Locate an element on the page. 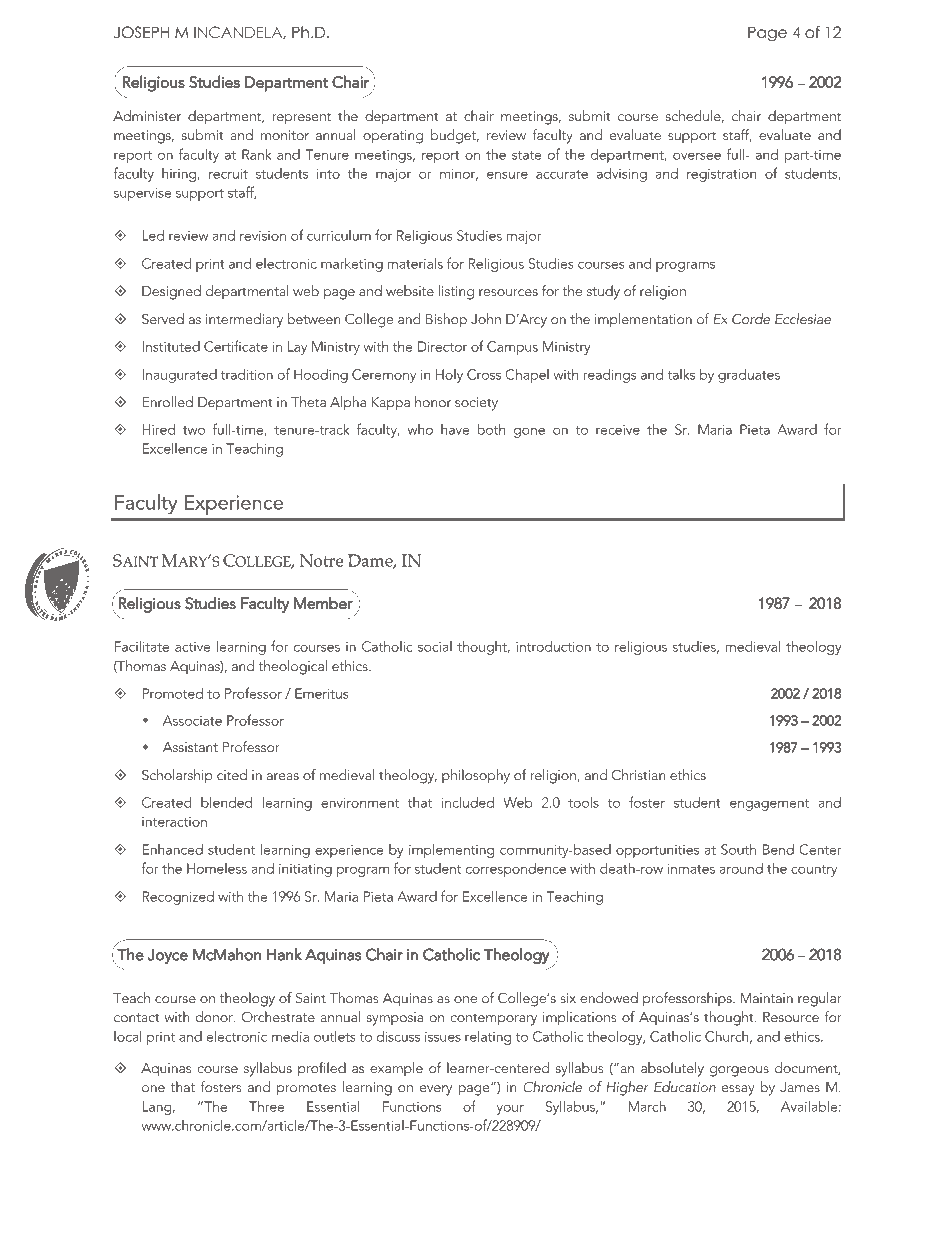  blended is located at coordinates (226, 802).
